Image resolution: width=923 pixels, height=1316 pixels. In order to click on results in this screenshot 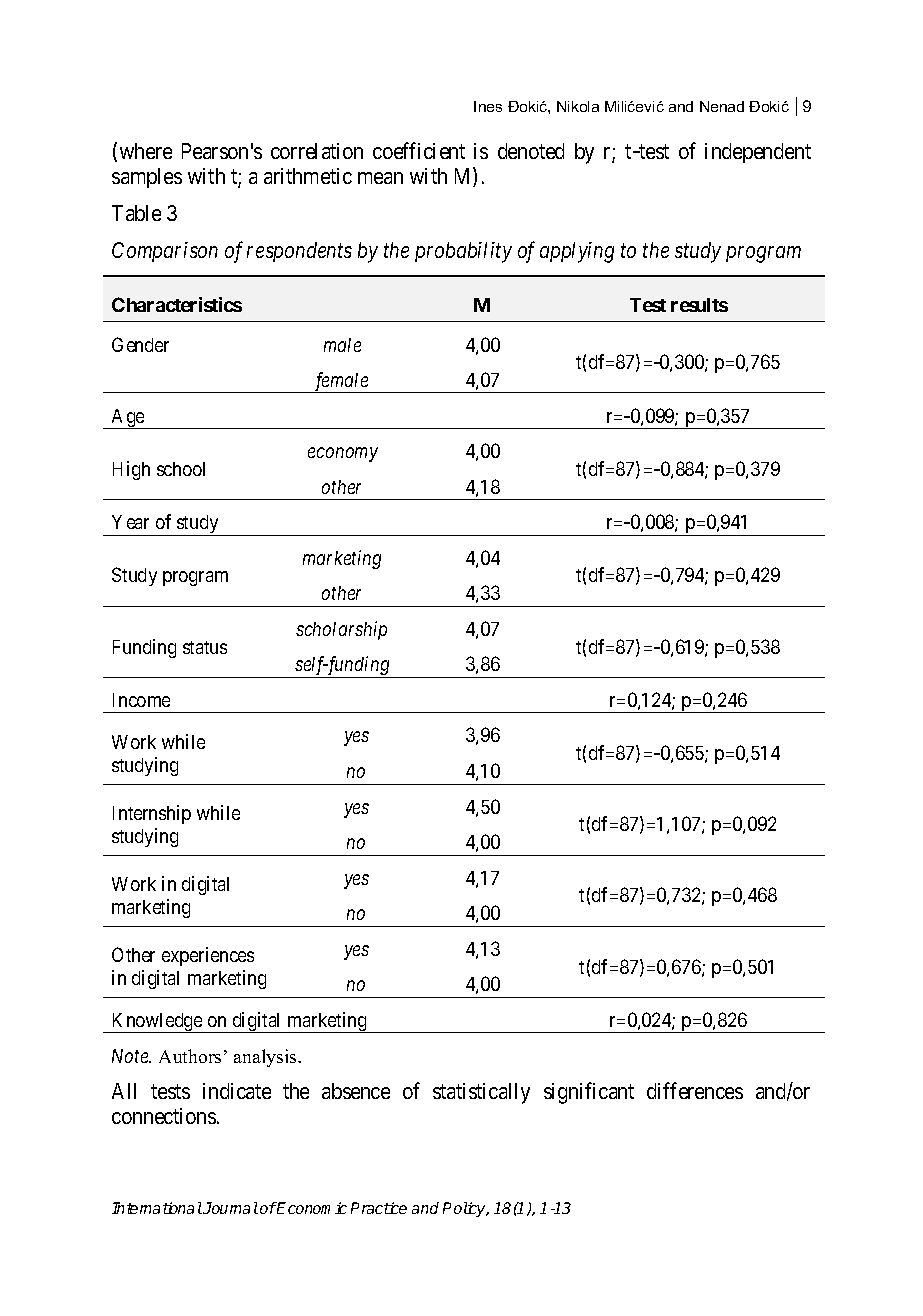, I will do `click(699, 305)`.
